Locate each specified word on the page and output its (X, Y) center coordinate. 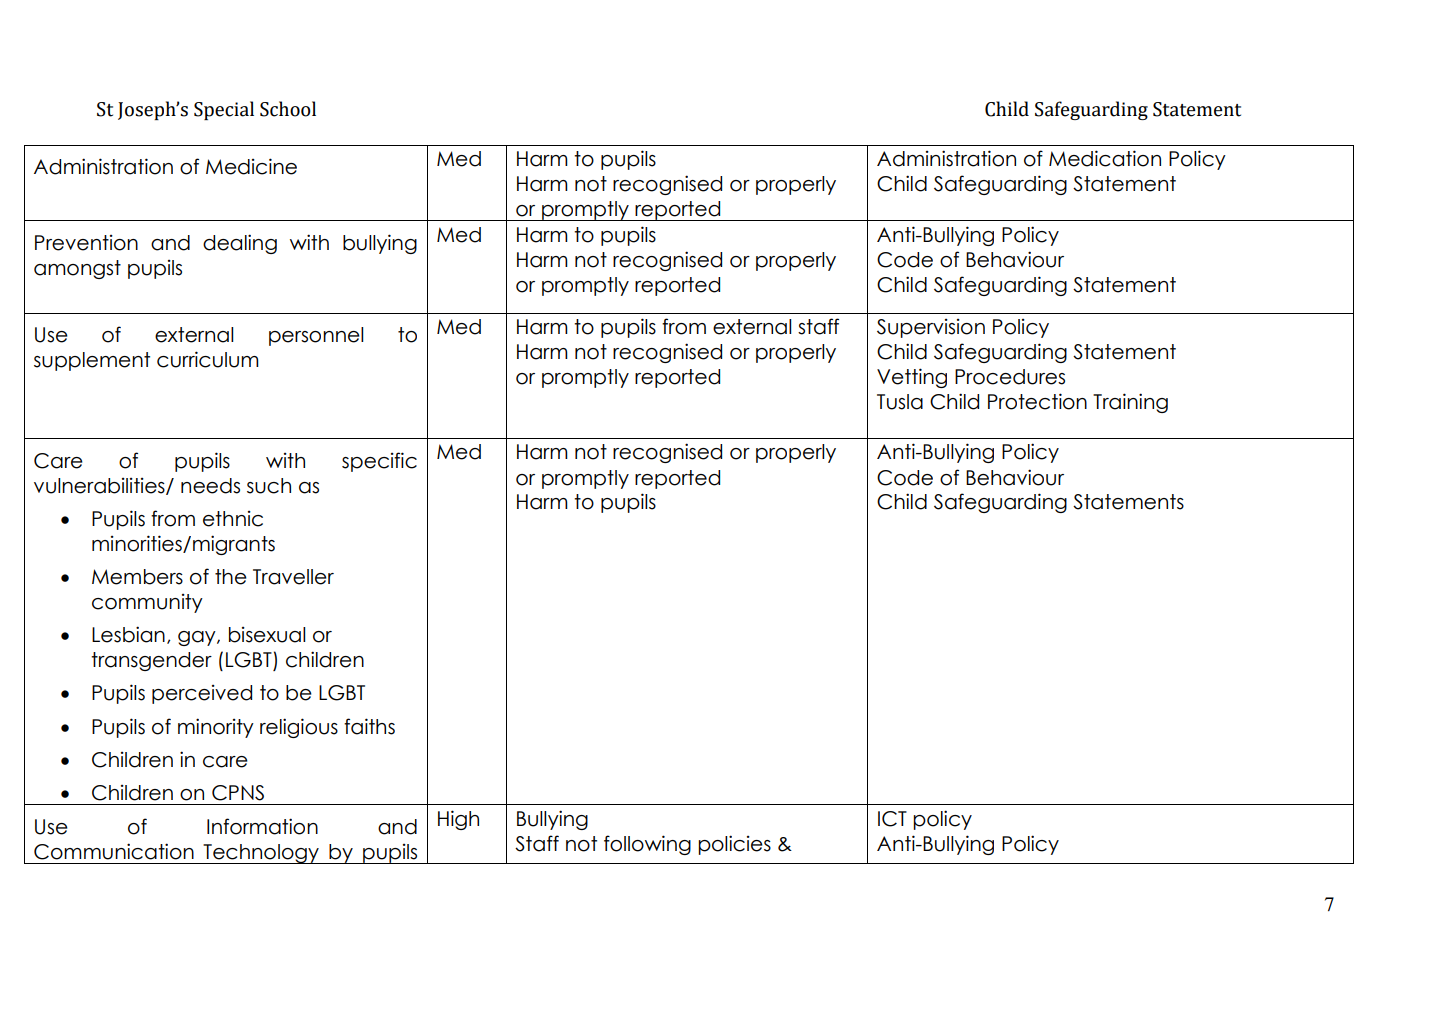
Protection (1037, 401)
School (288, 109)
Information (262, 826)
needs (210, 486)
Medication (1105, 158)
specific (379, 462)
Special (224, 110)
